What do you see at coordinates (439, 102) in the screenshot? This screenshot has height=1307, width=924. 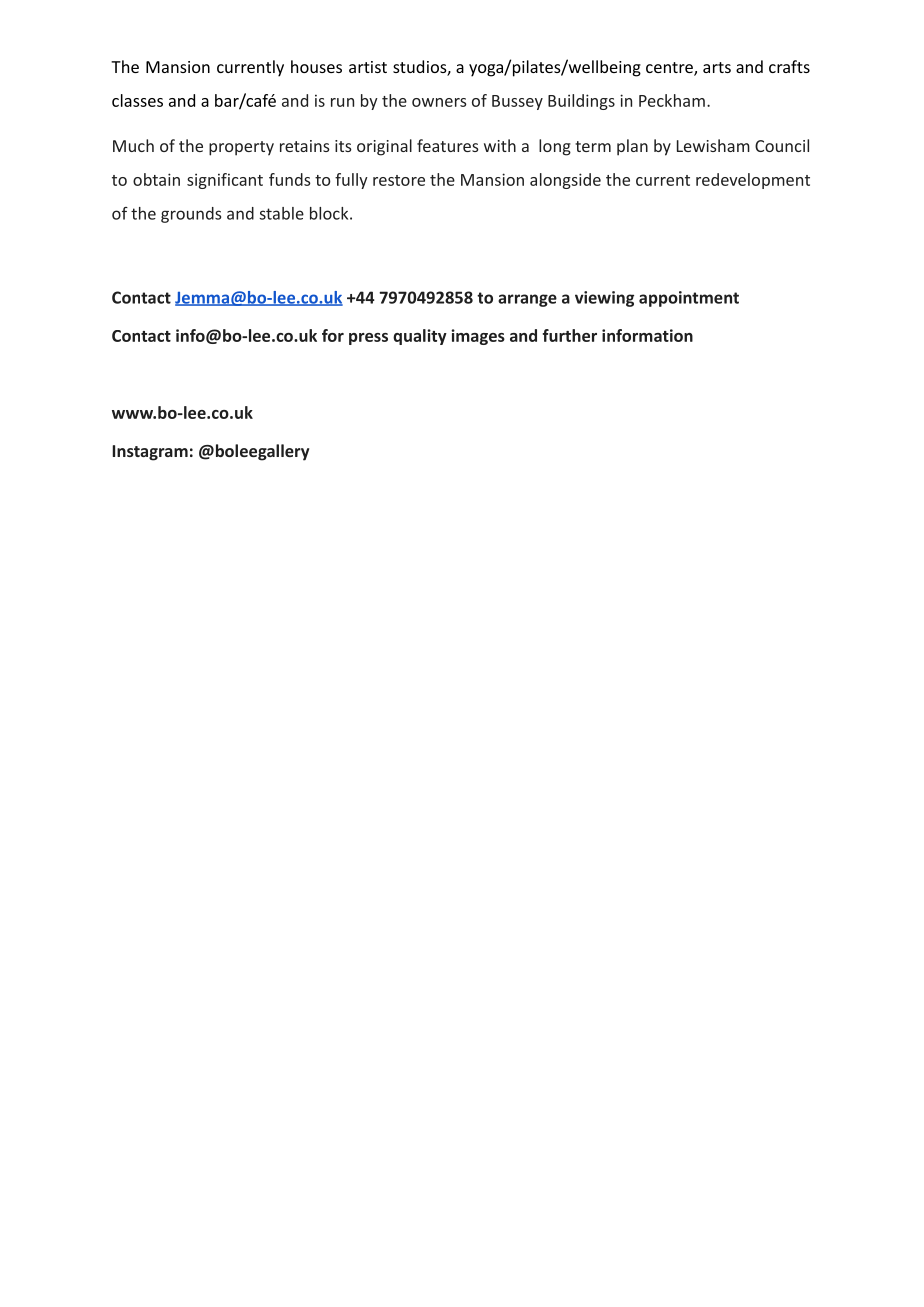 I see `owners` at bounding box center [439, 102].
